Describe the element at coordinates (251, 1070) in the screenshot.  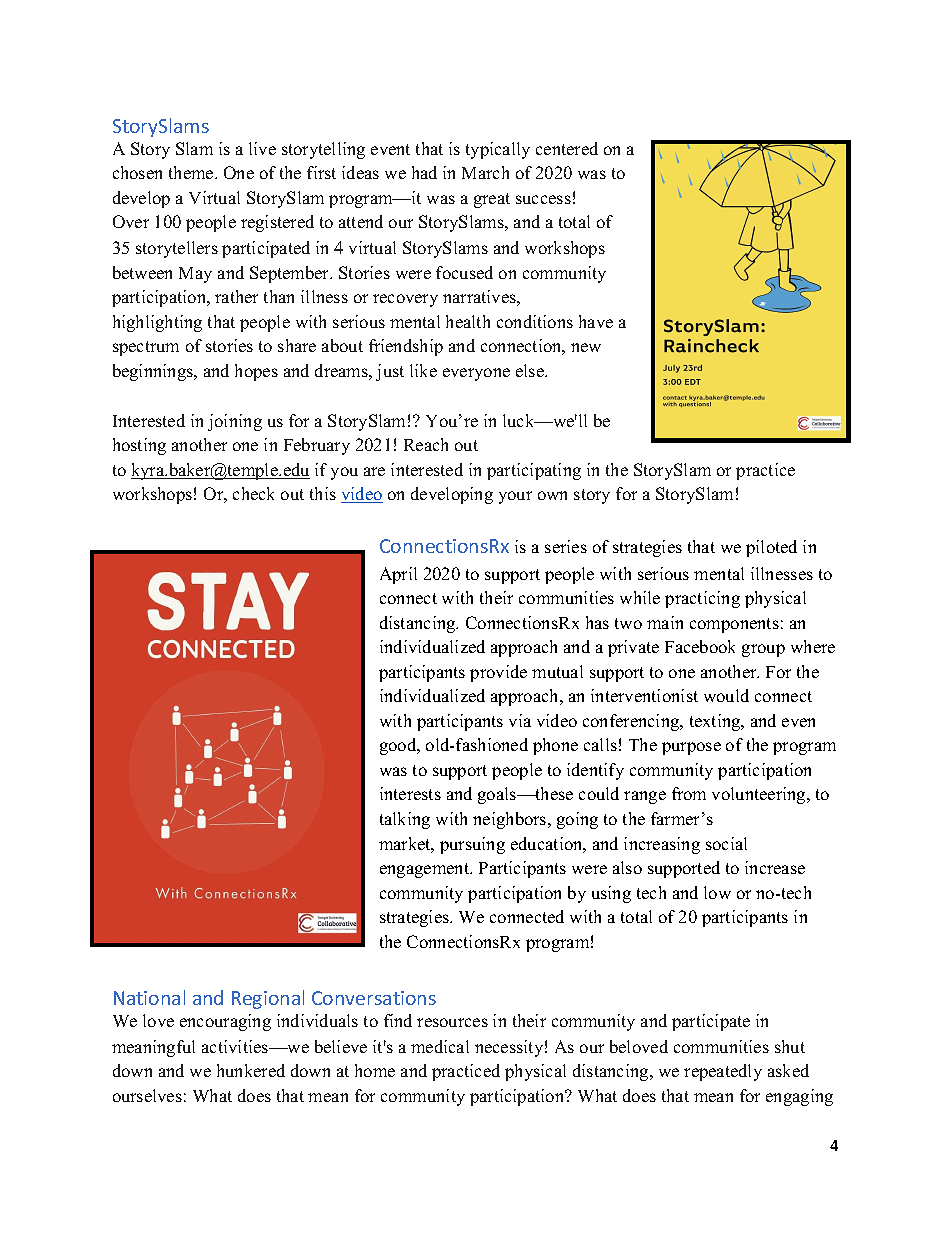
I see `hunkered` at that location.
